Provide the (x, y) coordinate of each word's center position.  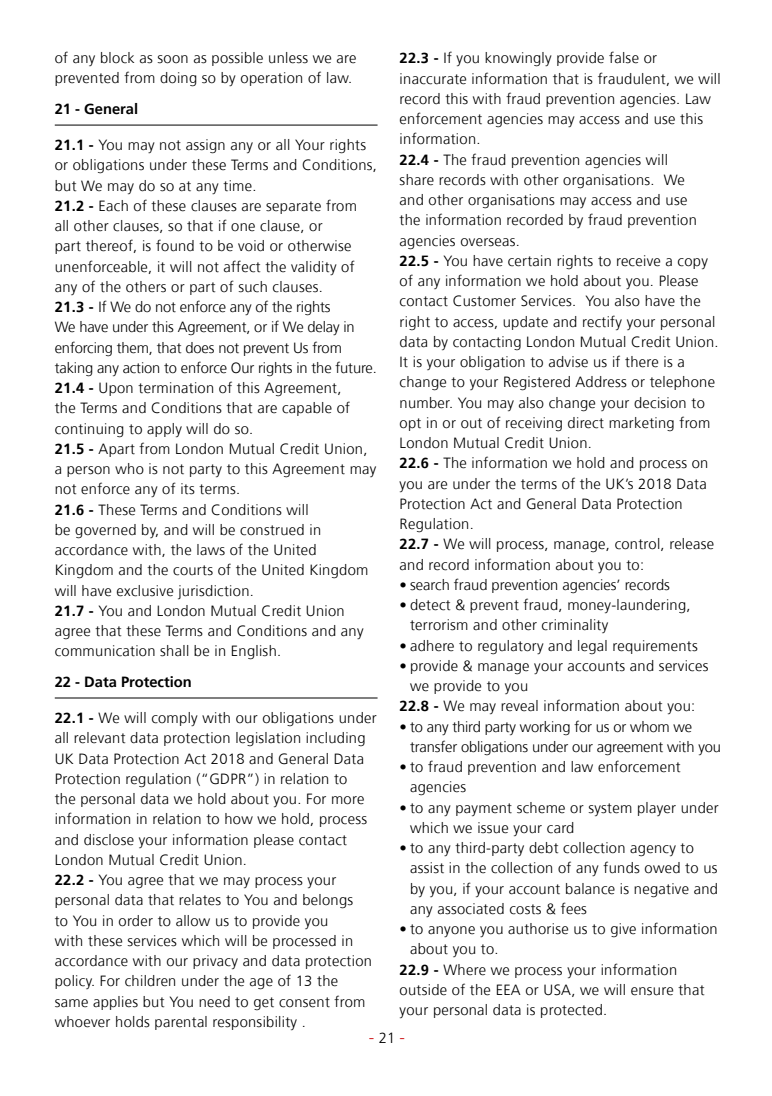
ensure (652, 991)
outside (423, 990)
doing (178, 79)
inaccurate (433, 79)
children (150, 981)
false (624, 57)
